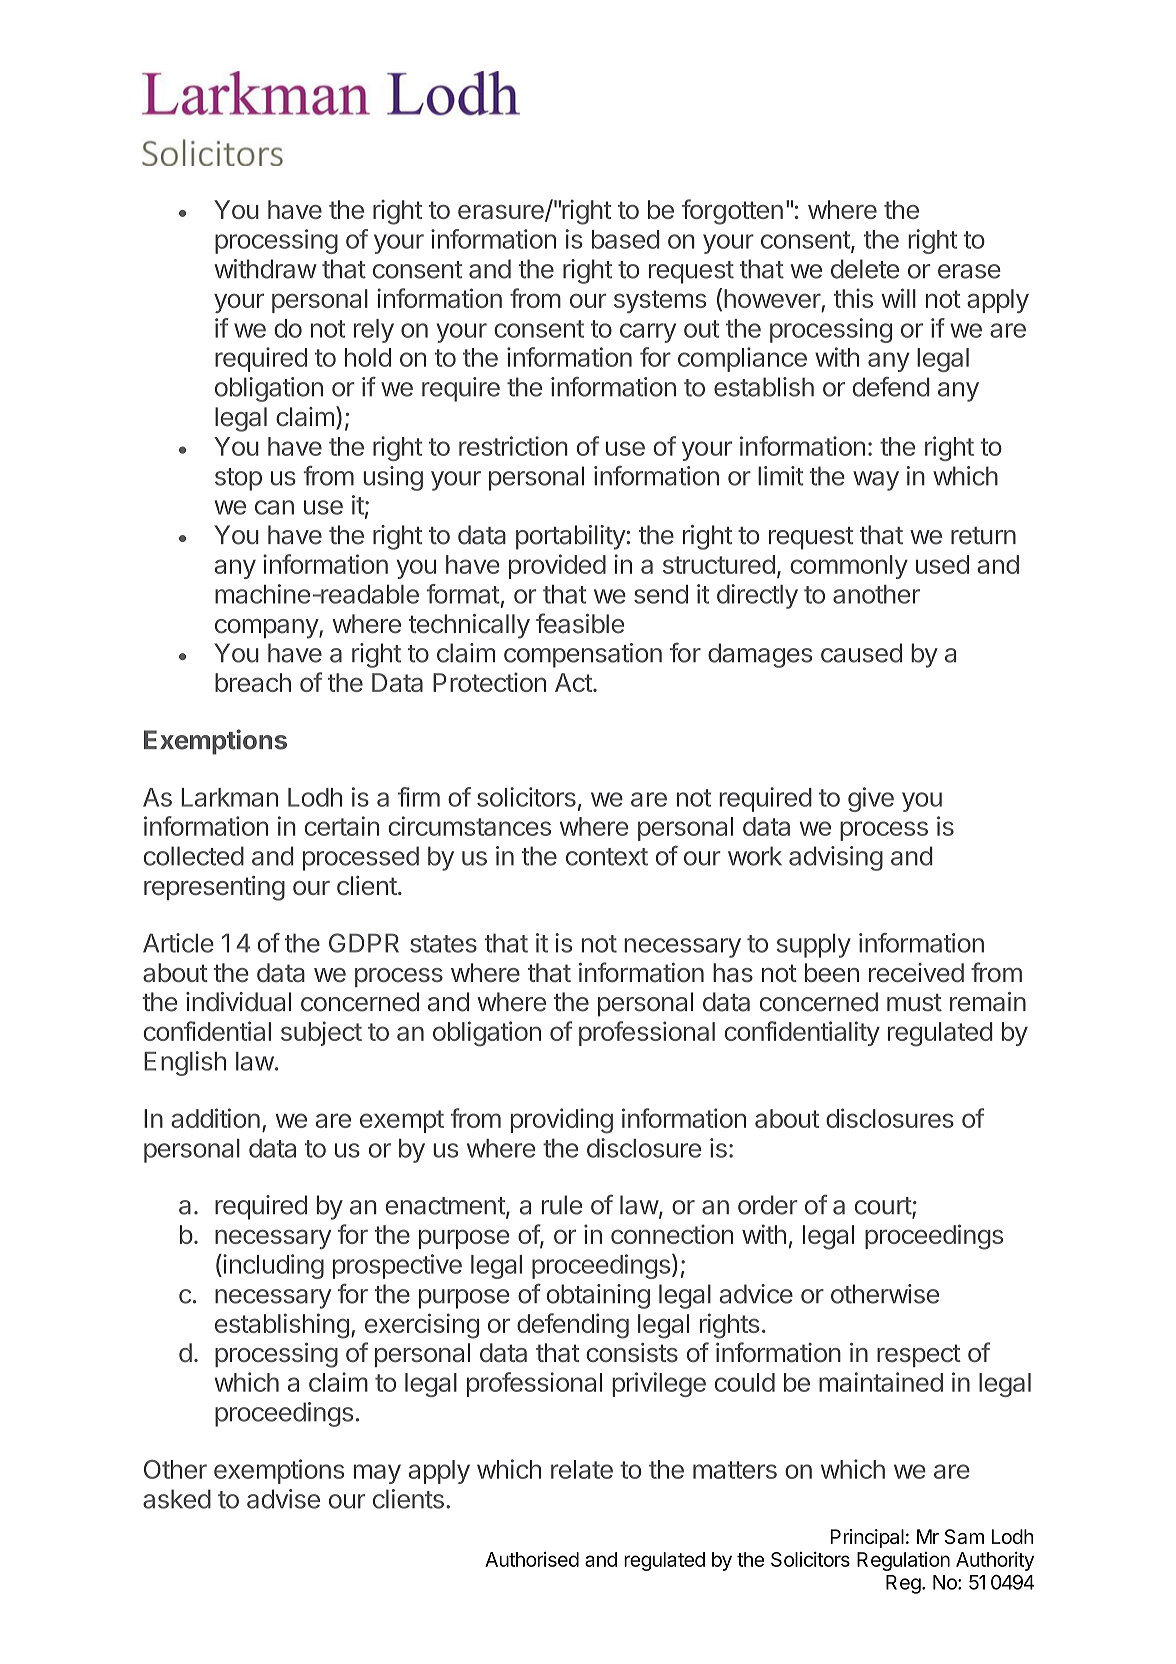  What do you see at coordinates (214, 888) in the screenshot?
I see `representing` at bounding box center [214, 888].
